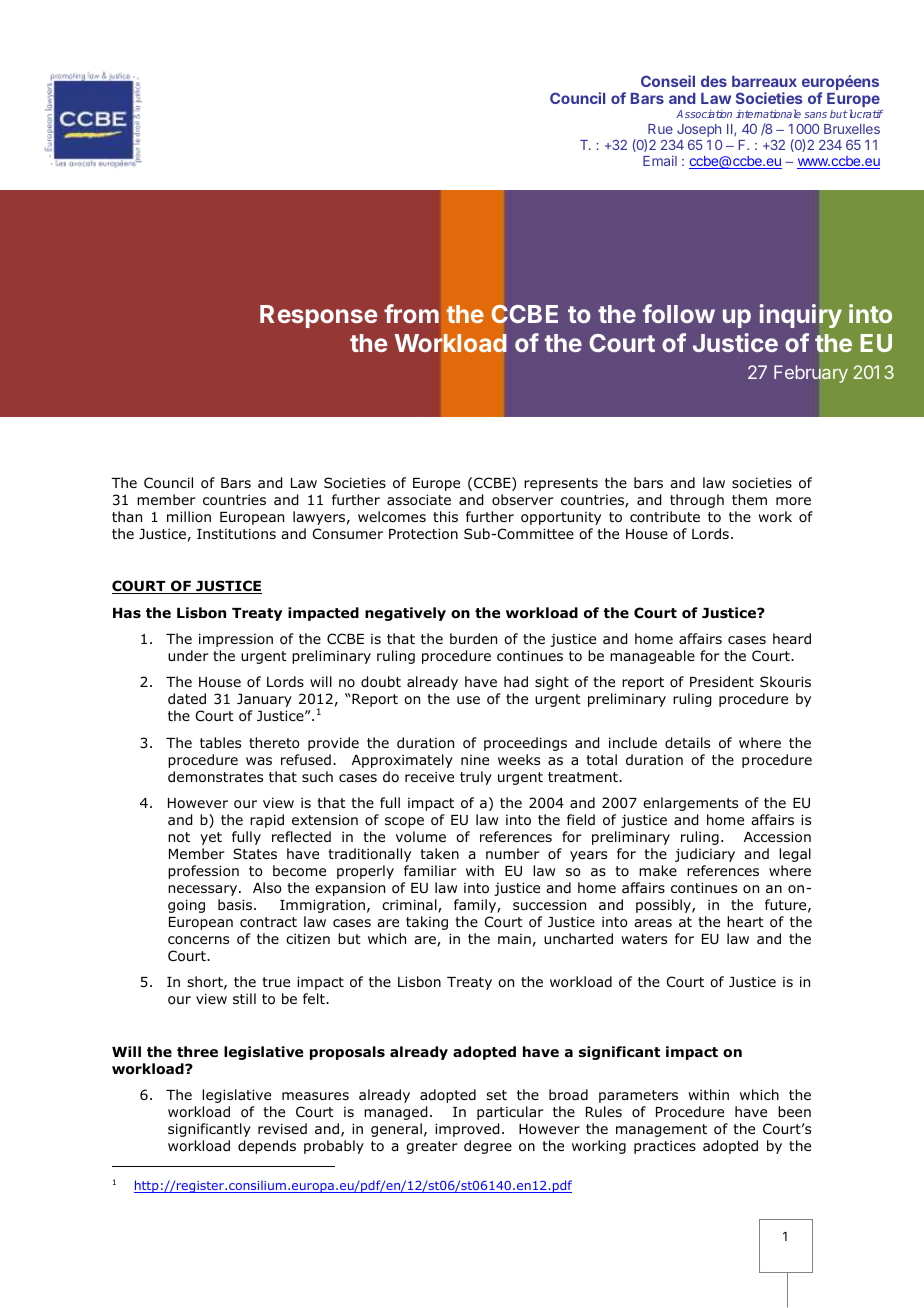 The image size is (924, 1308). What do you see at coordinates (267, 1147) in the screenshot?
I see `depends` at bounding box center [267, 1147].
